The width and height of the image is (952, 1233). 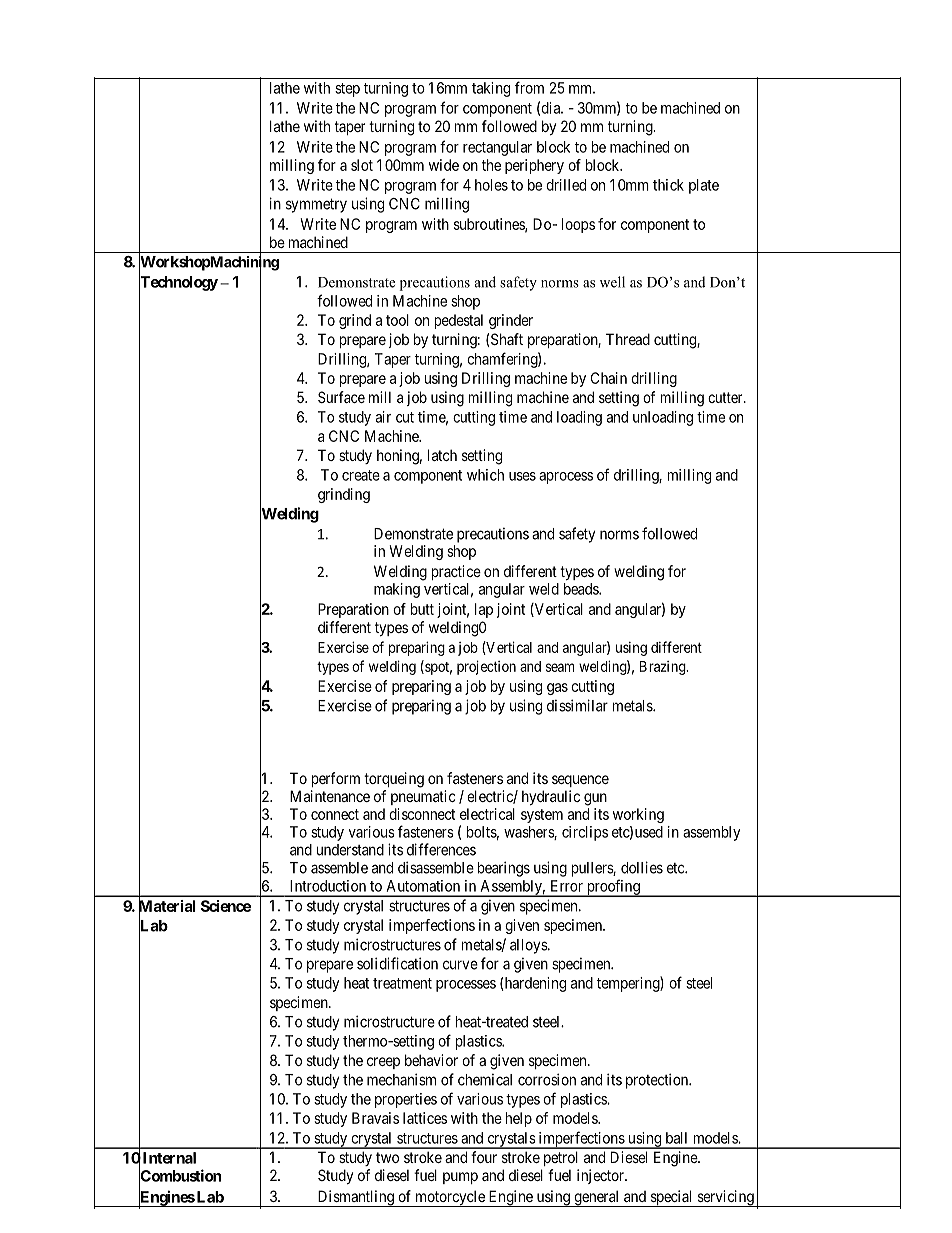 I want to click on thick, so click(x=668, y=185).
